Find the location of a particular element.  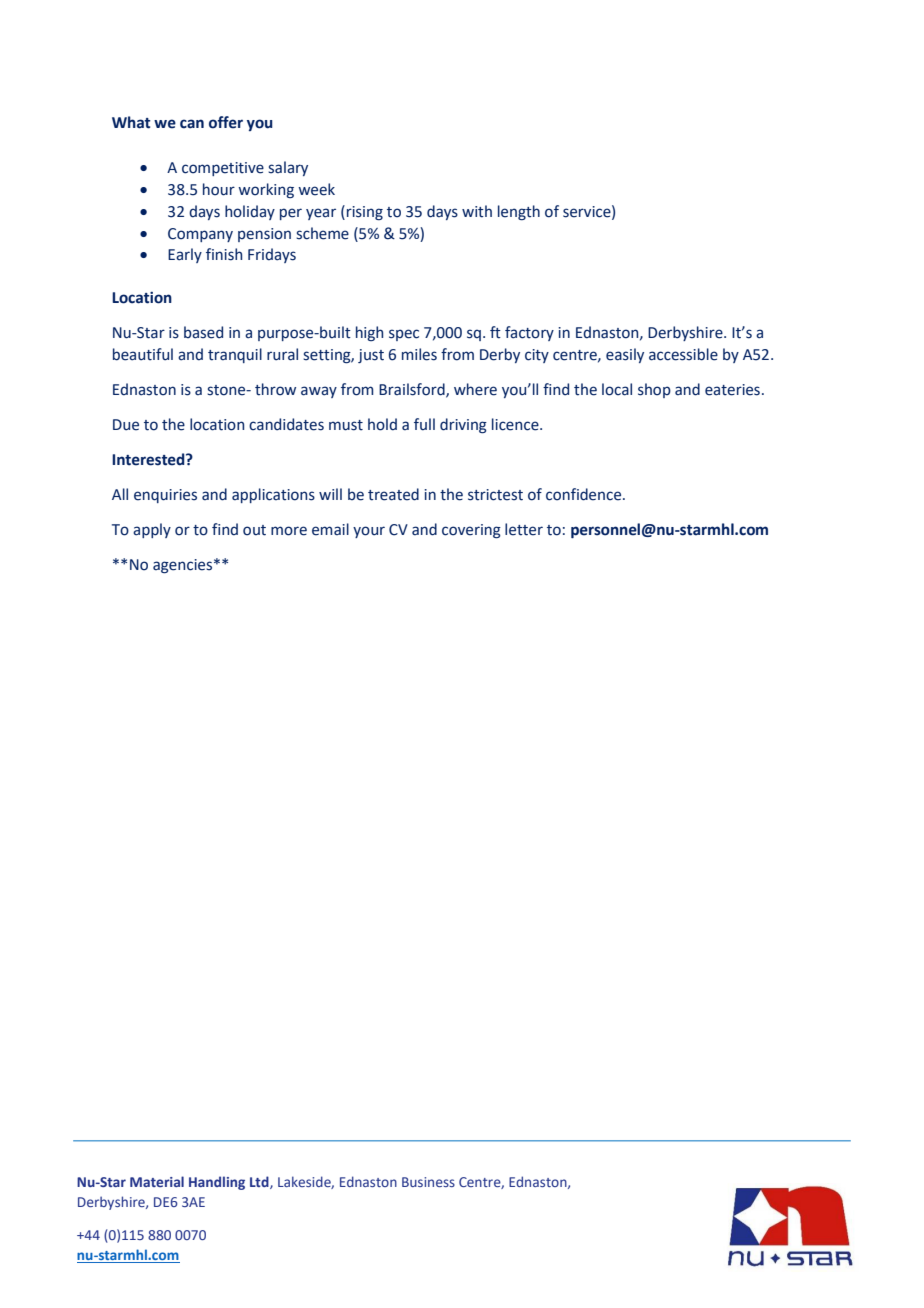

shop is located at coordinates (654, 390).
